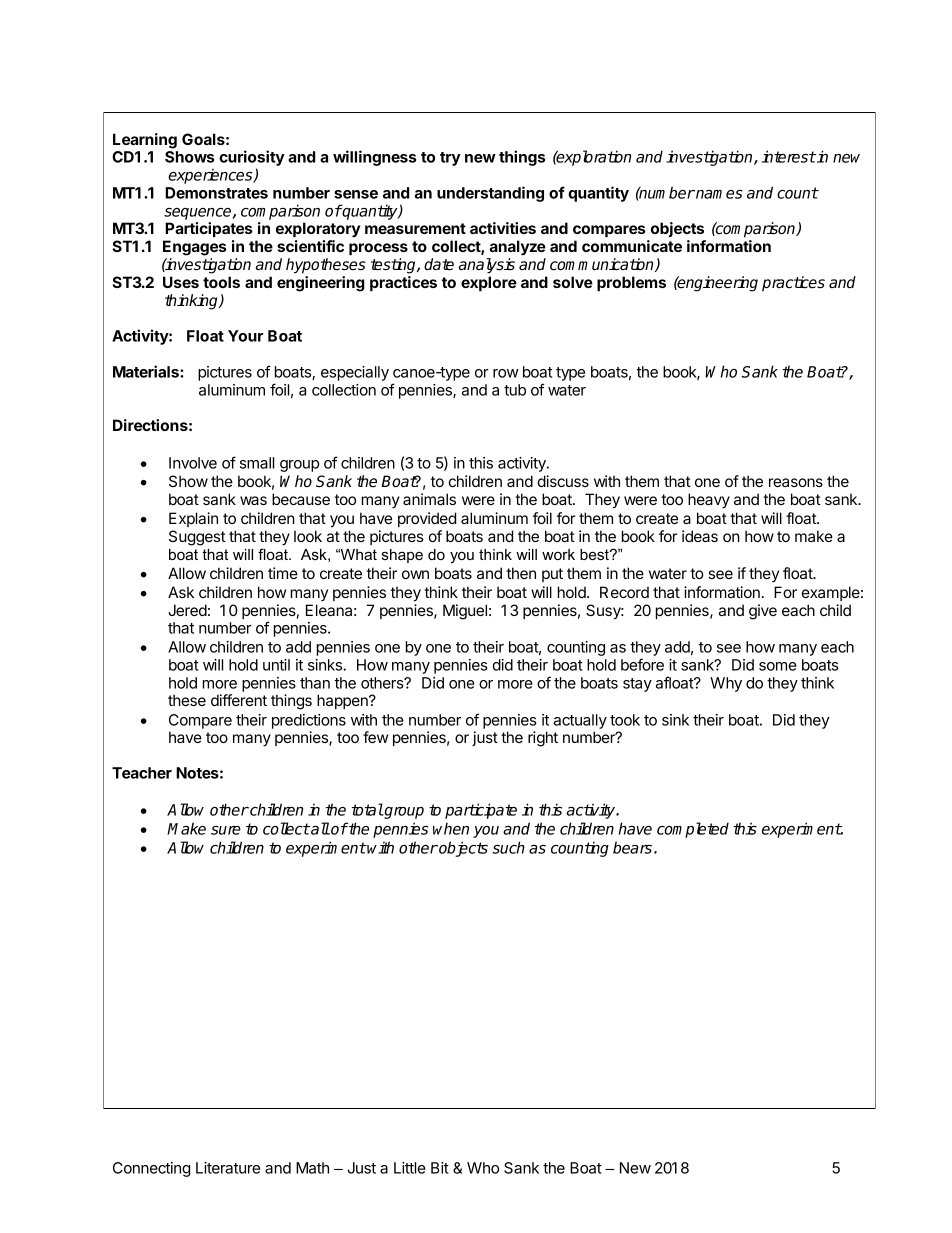 The width and height of the document is (952, 1233). Describe the element at coordinates (440, 1168) in the document. I see `Bit` at that location.
